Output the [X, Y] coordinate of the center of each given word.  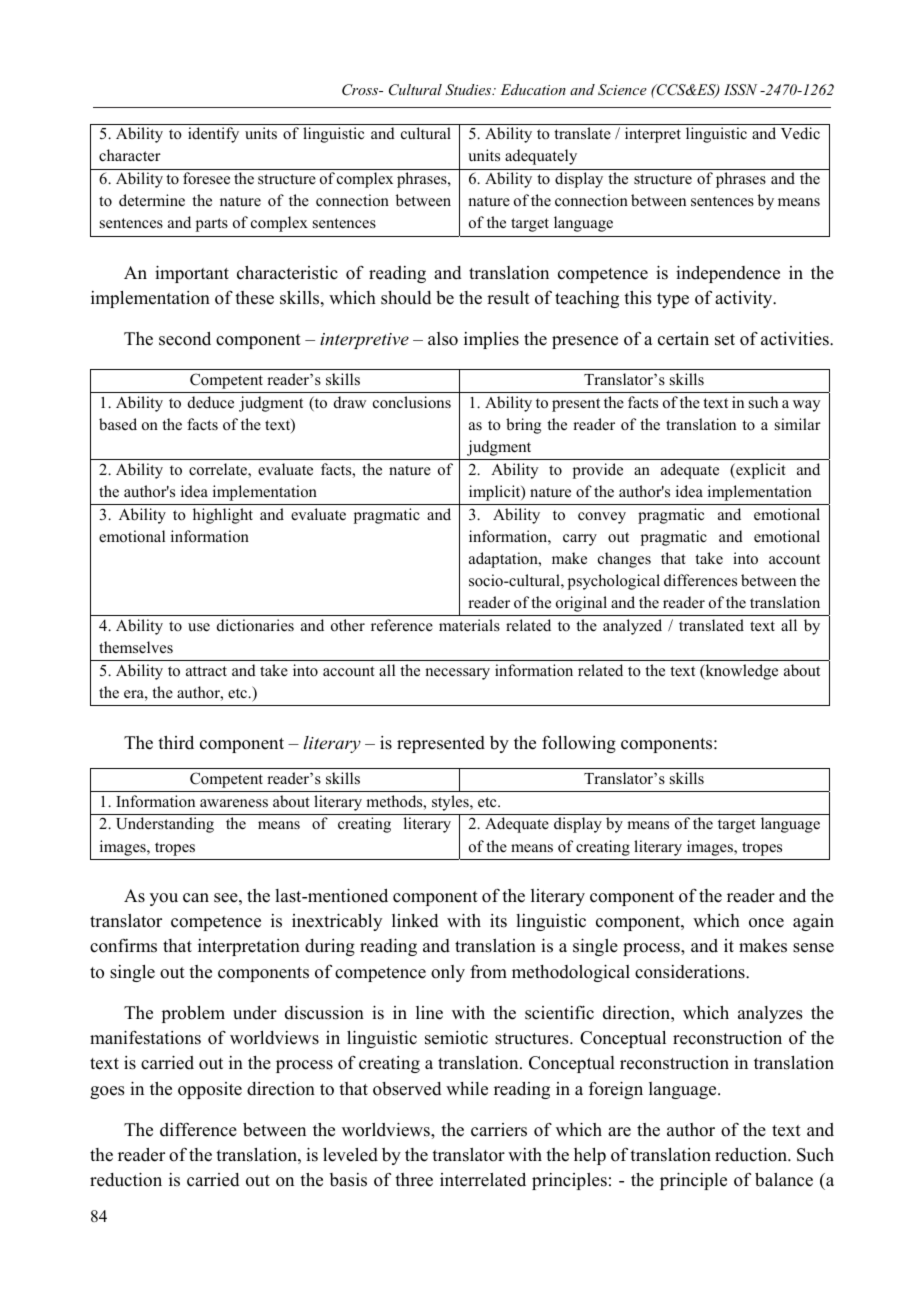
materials [469, 625]
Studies [469, 90]
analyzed [632, 627]
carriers [499, 1130]
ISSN [740, 90]
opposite [210, 1090]
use [199, 627]
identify [213, 135]
